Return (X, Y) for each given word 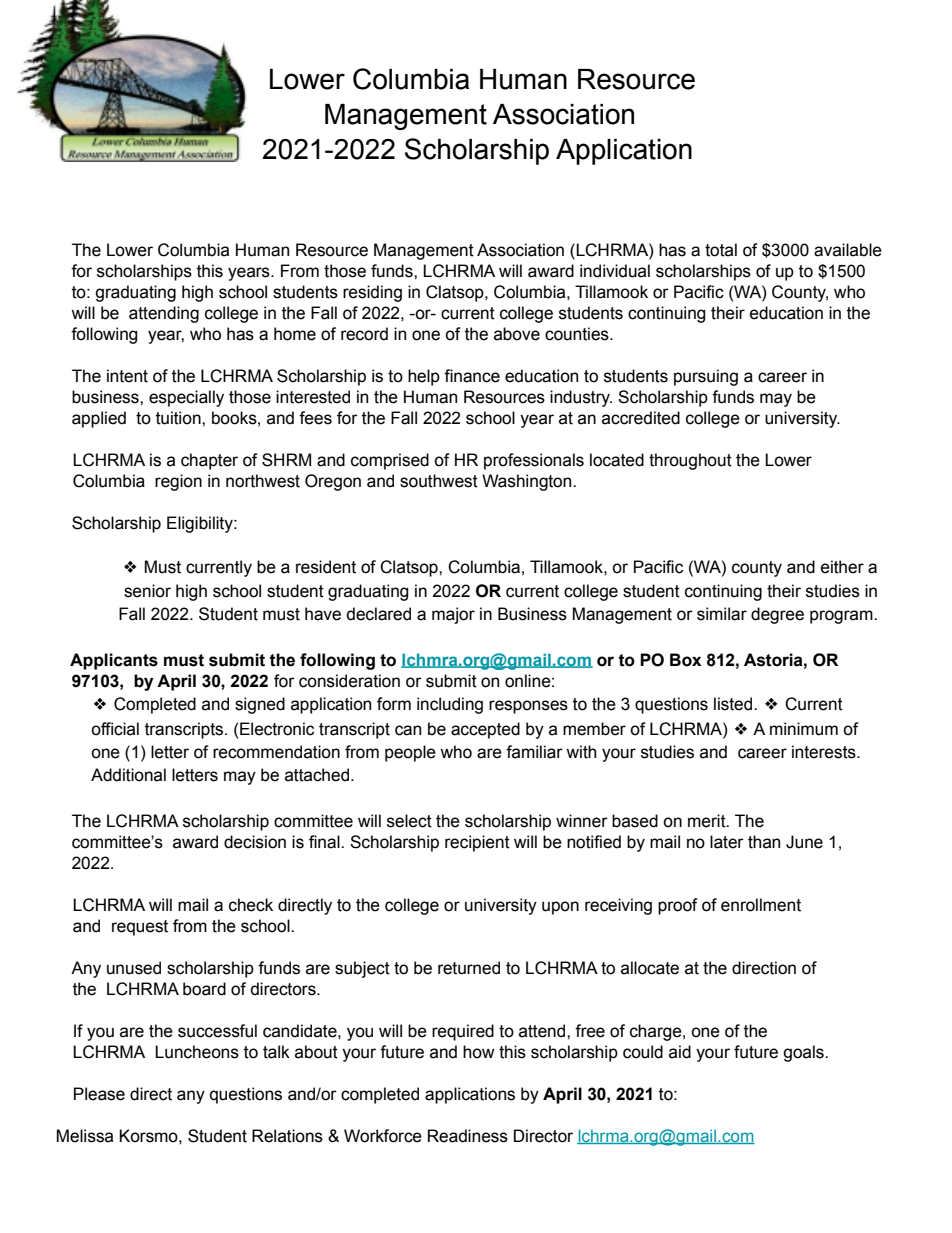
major (453, 615)
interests (825, 752)
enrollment (761, 905)
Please (99, 1094)
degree (777, 615)
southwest (439, 481)
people (410, 753)
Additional (128, 775)
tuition (179, 418)
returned (469, 968)
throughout (690, 461)
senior (147, 591)
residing (372, 293)
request (140, 928)
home (295, 334)
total (721, 250)
